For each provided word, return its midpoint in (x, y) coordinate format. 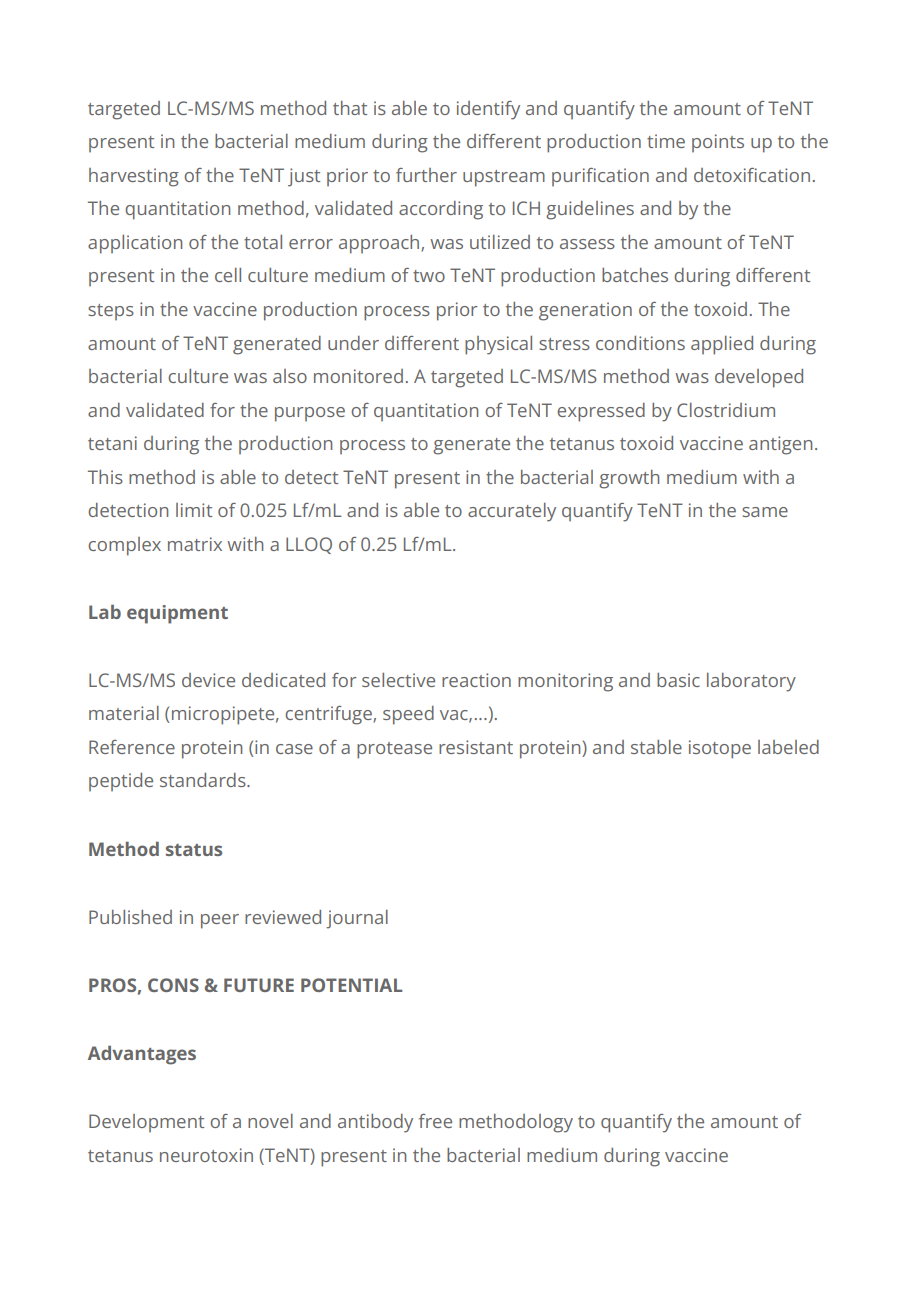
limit (194, 510)
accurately (512, 512)
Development (146, 1123)
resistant (476, 747)
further (426, 175)
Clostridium (726, 410)
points (718, 143)
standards (204, 780)
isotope (720, 749)
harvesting (134, 177)
